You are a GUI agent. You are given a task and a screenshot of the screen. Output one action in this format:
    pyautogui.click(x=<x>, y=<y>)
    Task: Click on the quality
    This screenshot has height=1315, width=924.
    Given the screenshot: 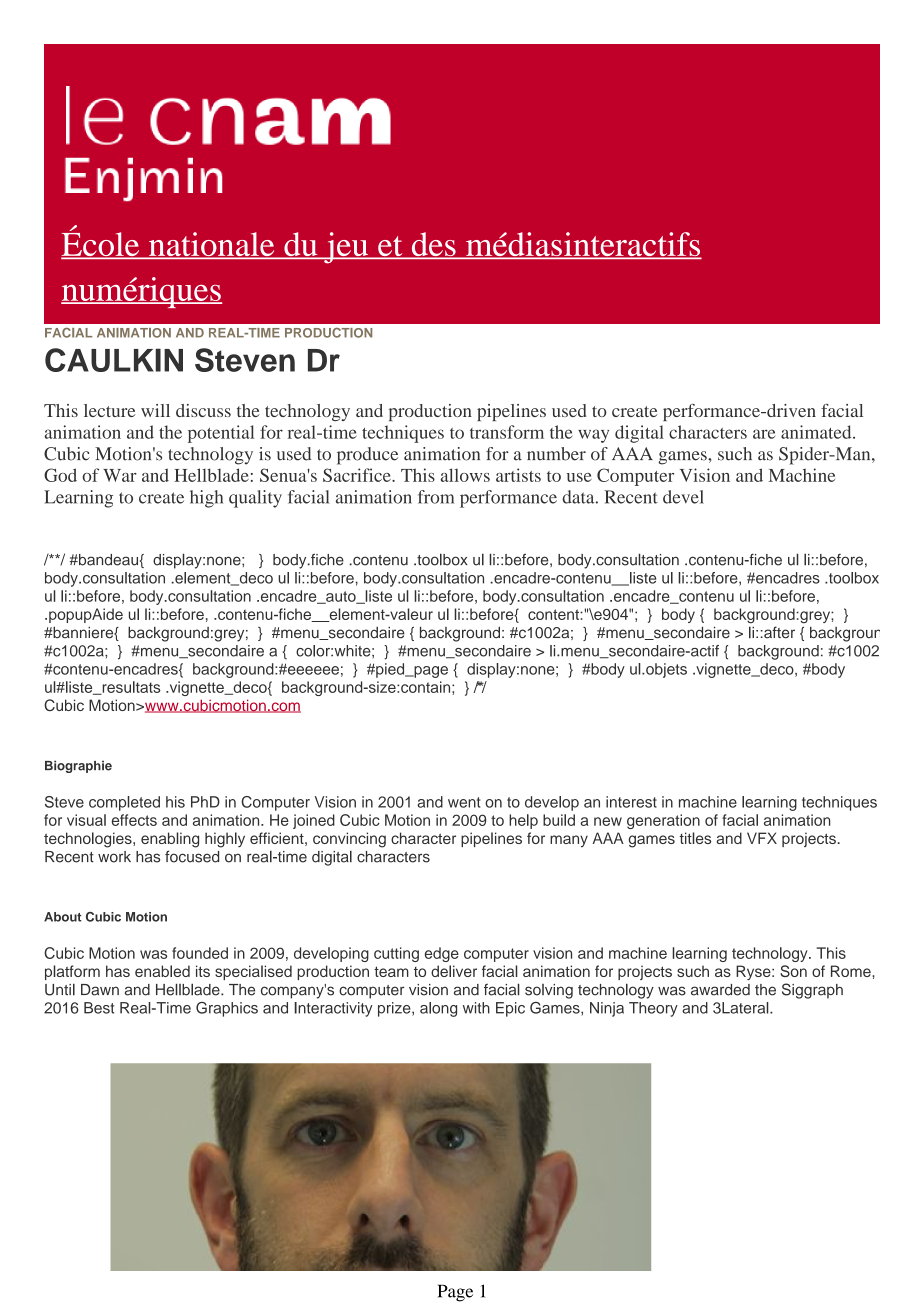 What is the action you would take?
    pyautogui.click(x=255, y=499)
